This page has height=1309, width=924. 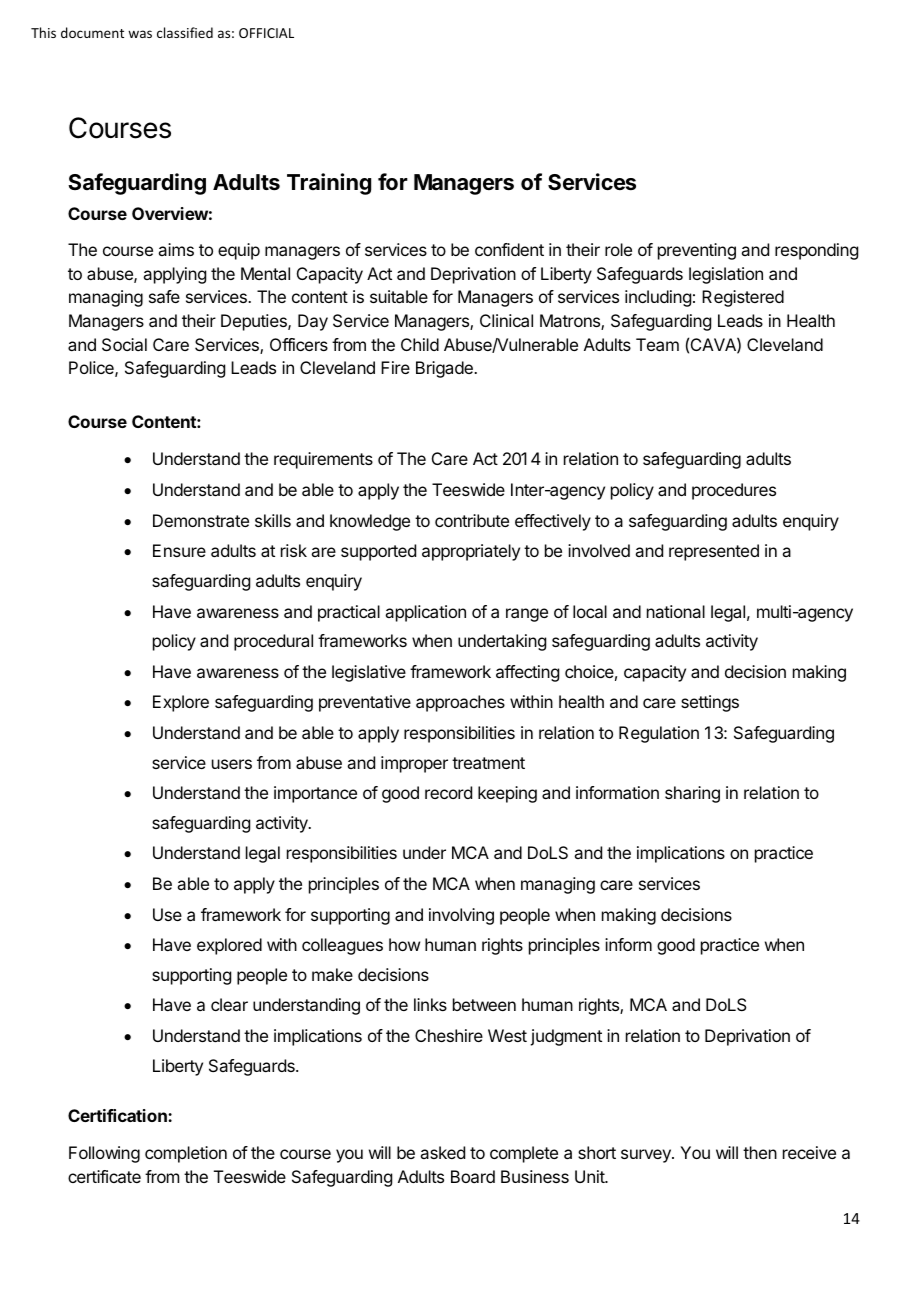 I want to click on Demonstrate, so click(x=201, y=520).
